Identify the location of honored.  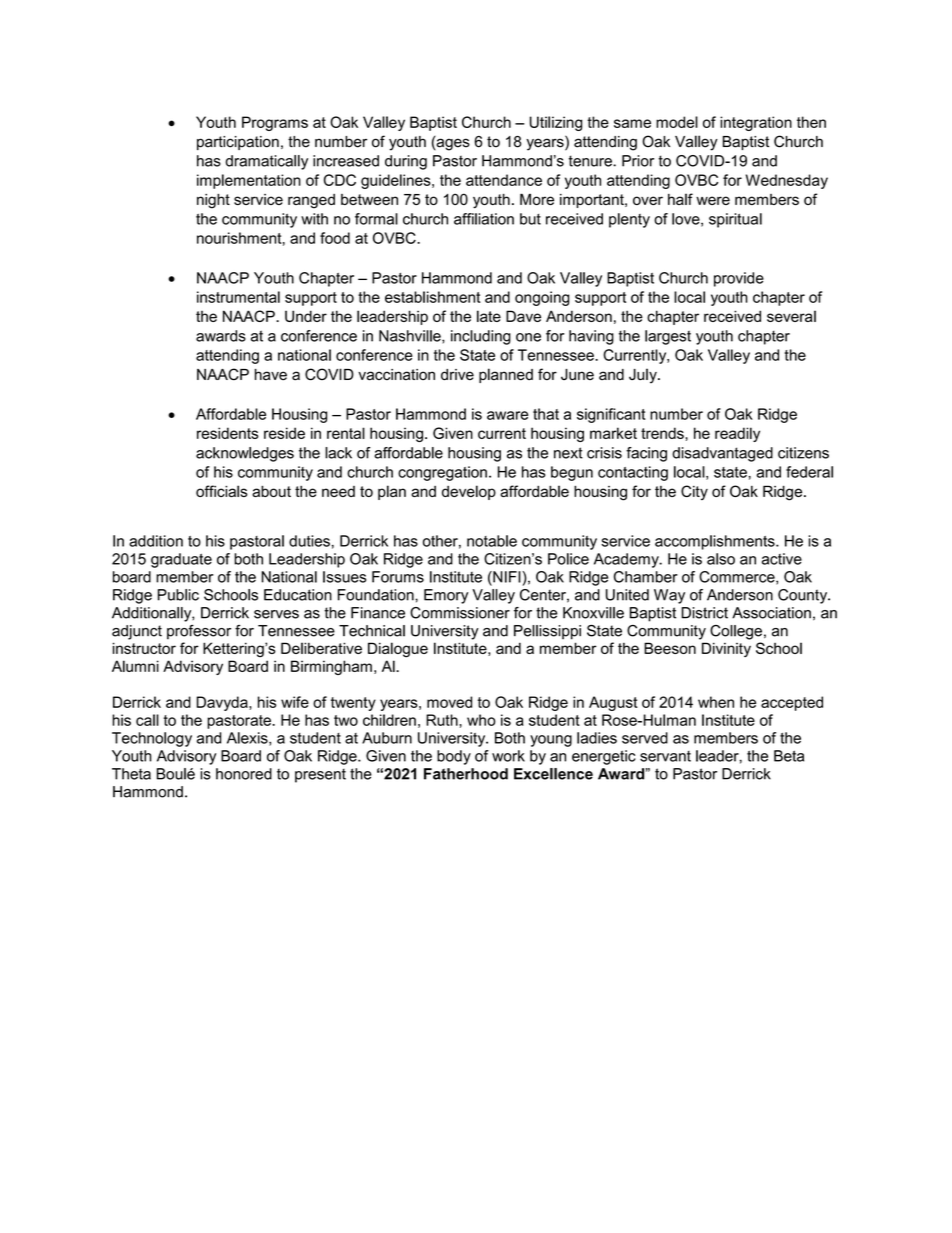
(244, 774).
